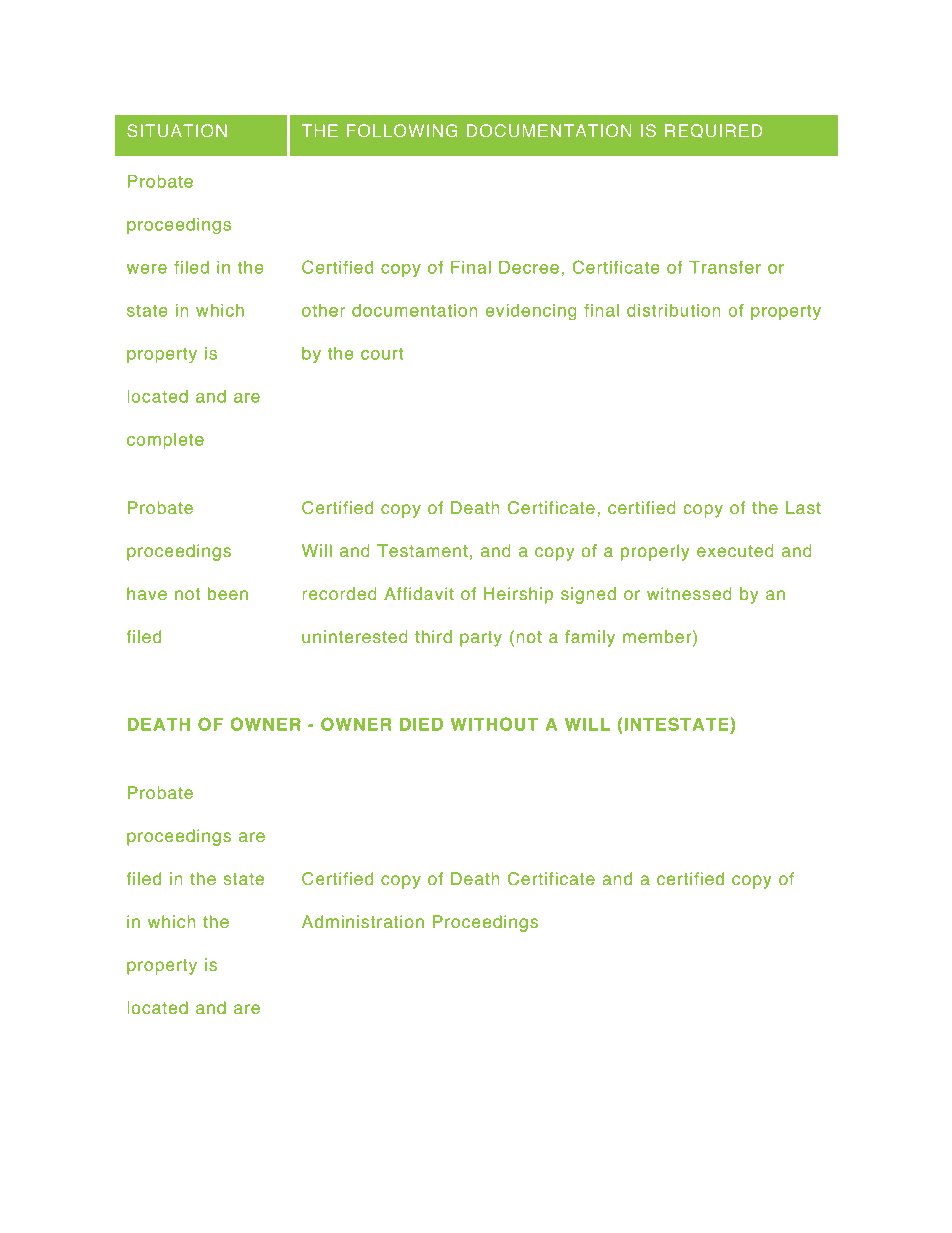  I want to click on Administration, so click(363, 922).
